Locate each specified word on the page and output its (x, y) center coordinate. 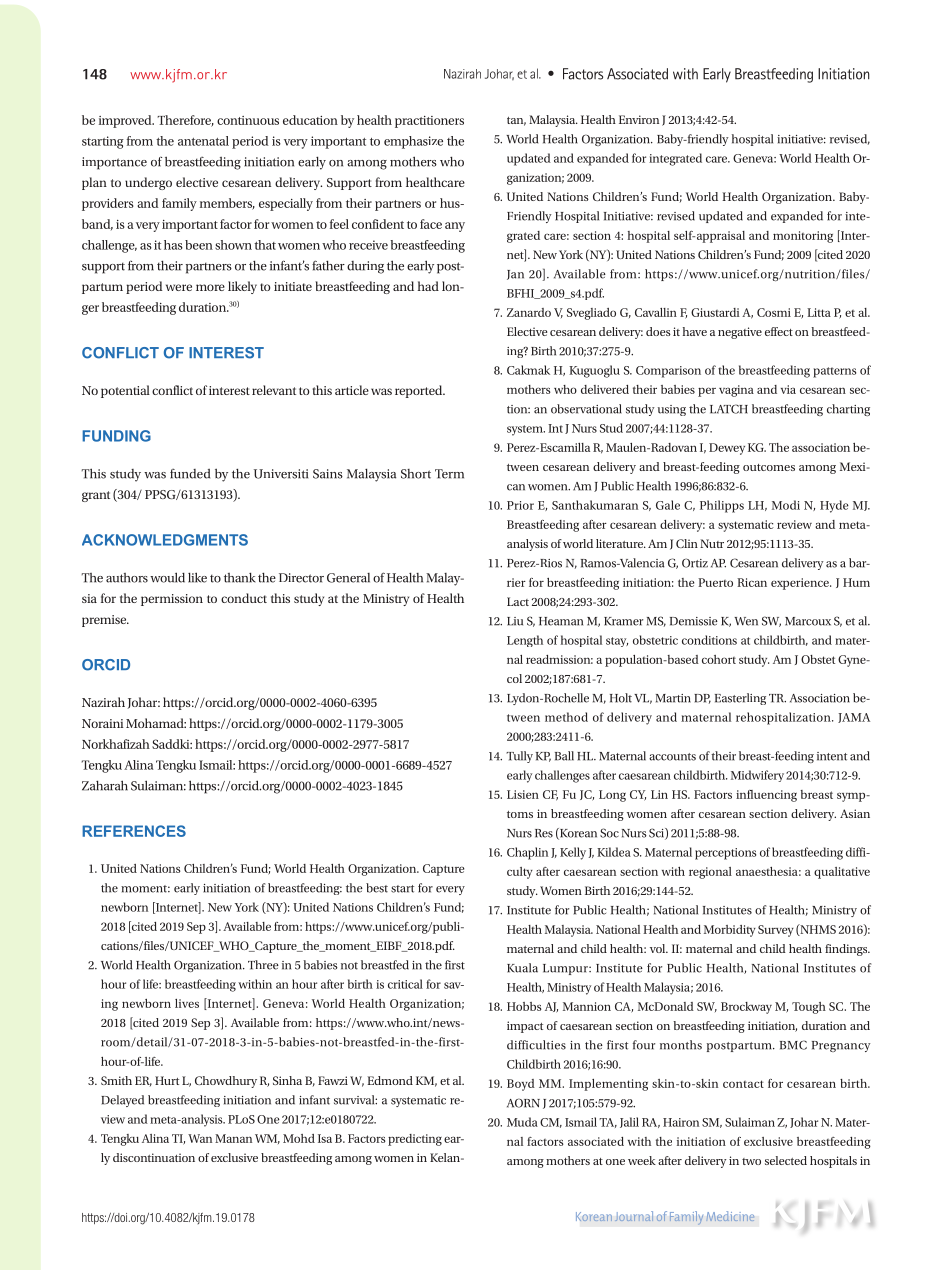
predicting (415, 1140)
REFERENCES (134, 831)
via (788, 389)
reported (420, 391)
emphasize (413, 142)
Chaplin (527, 853)
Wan (200, 1138)
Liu (515, 621)
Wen (746, 621)
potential (125, 391)
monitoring (803, 237)
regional (710, 873)
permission (172, 600)
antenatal (203, 141)
